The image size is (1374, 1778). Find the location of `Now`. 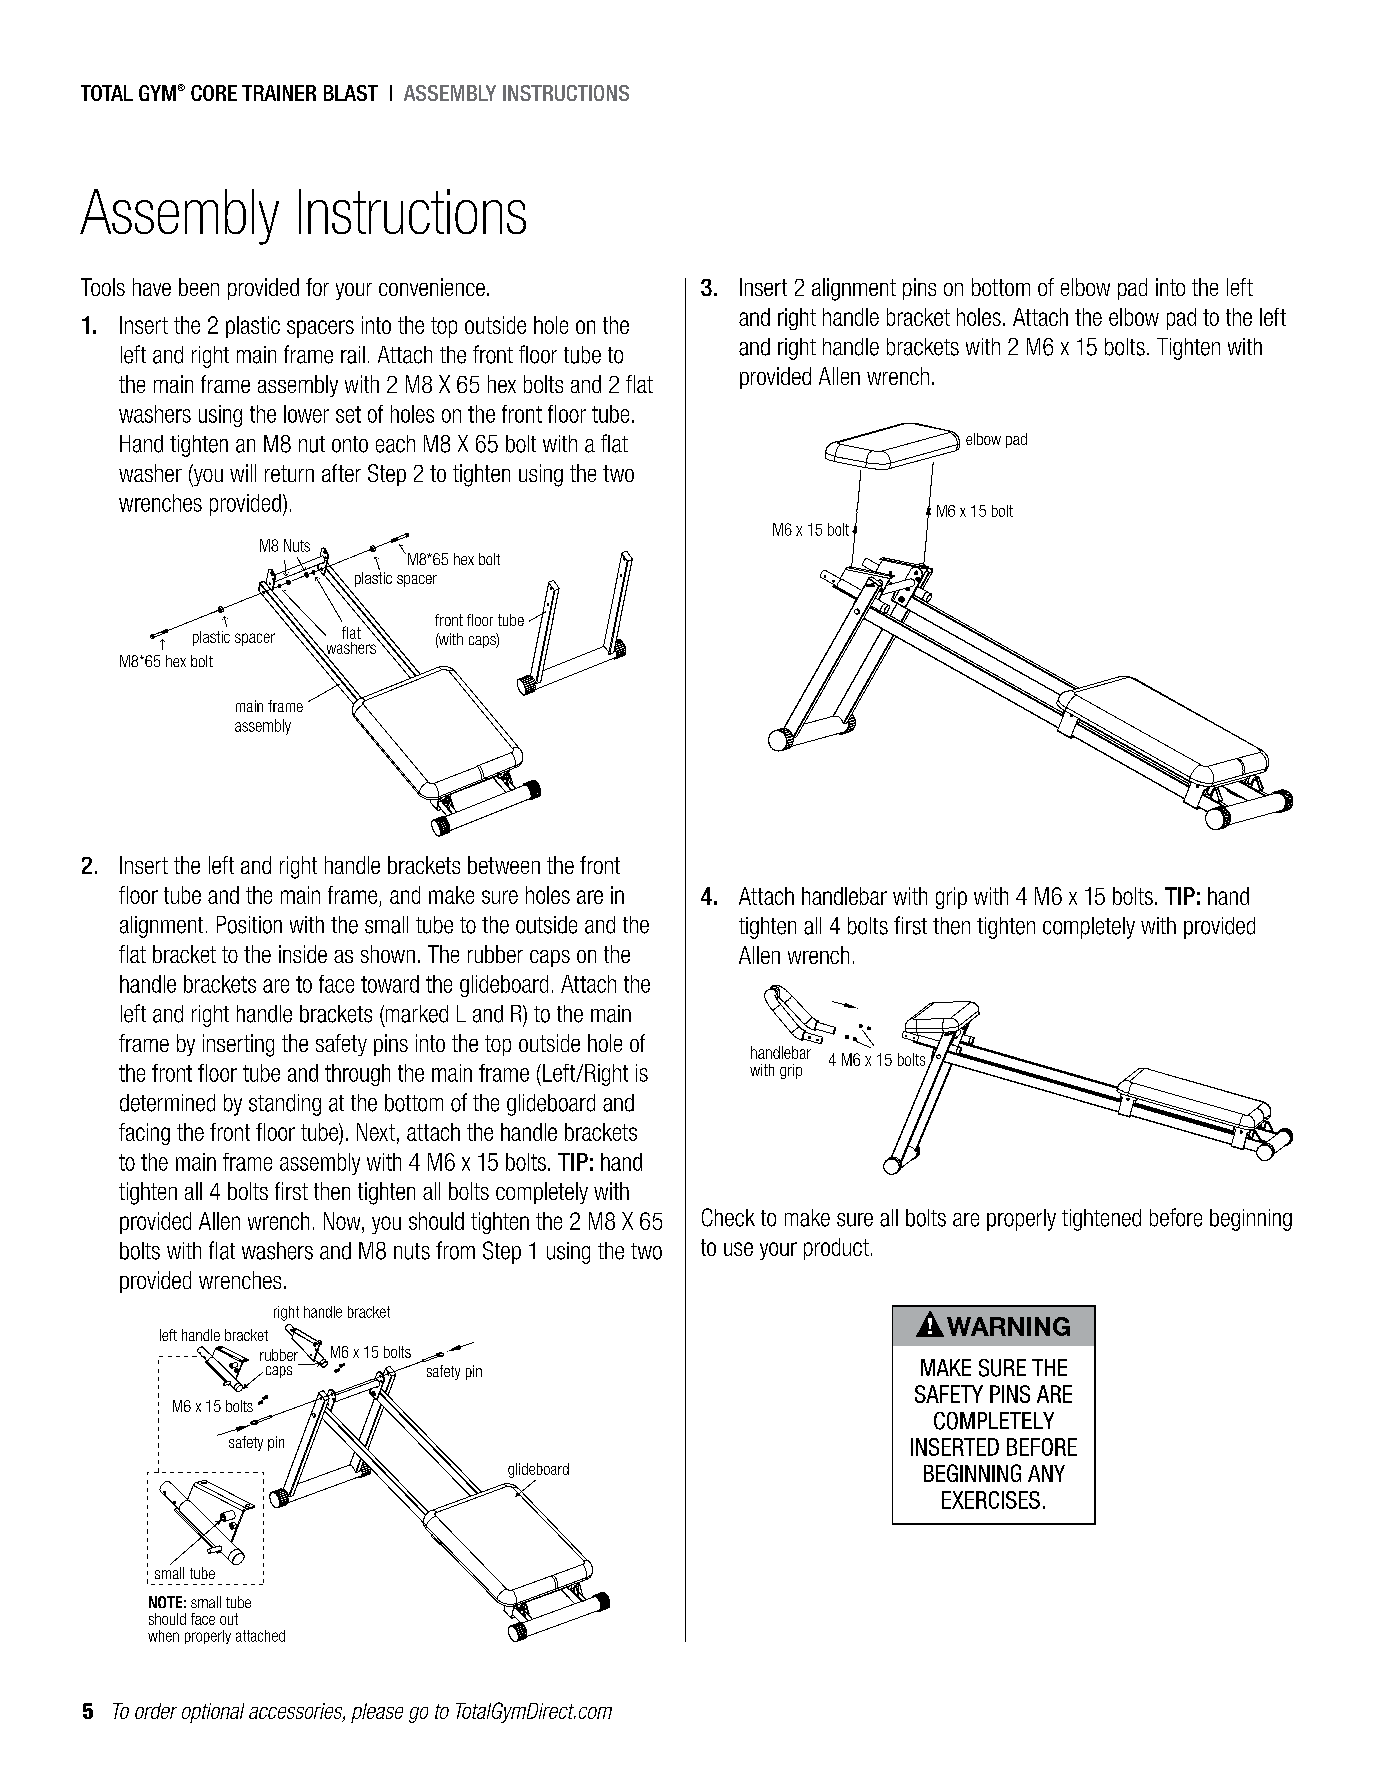

Now is located at coordinates (343, 1221).
